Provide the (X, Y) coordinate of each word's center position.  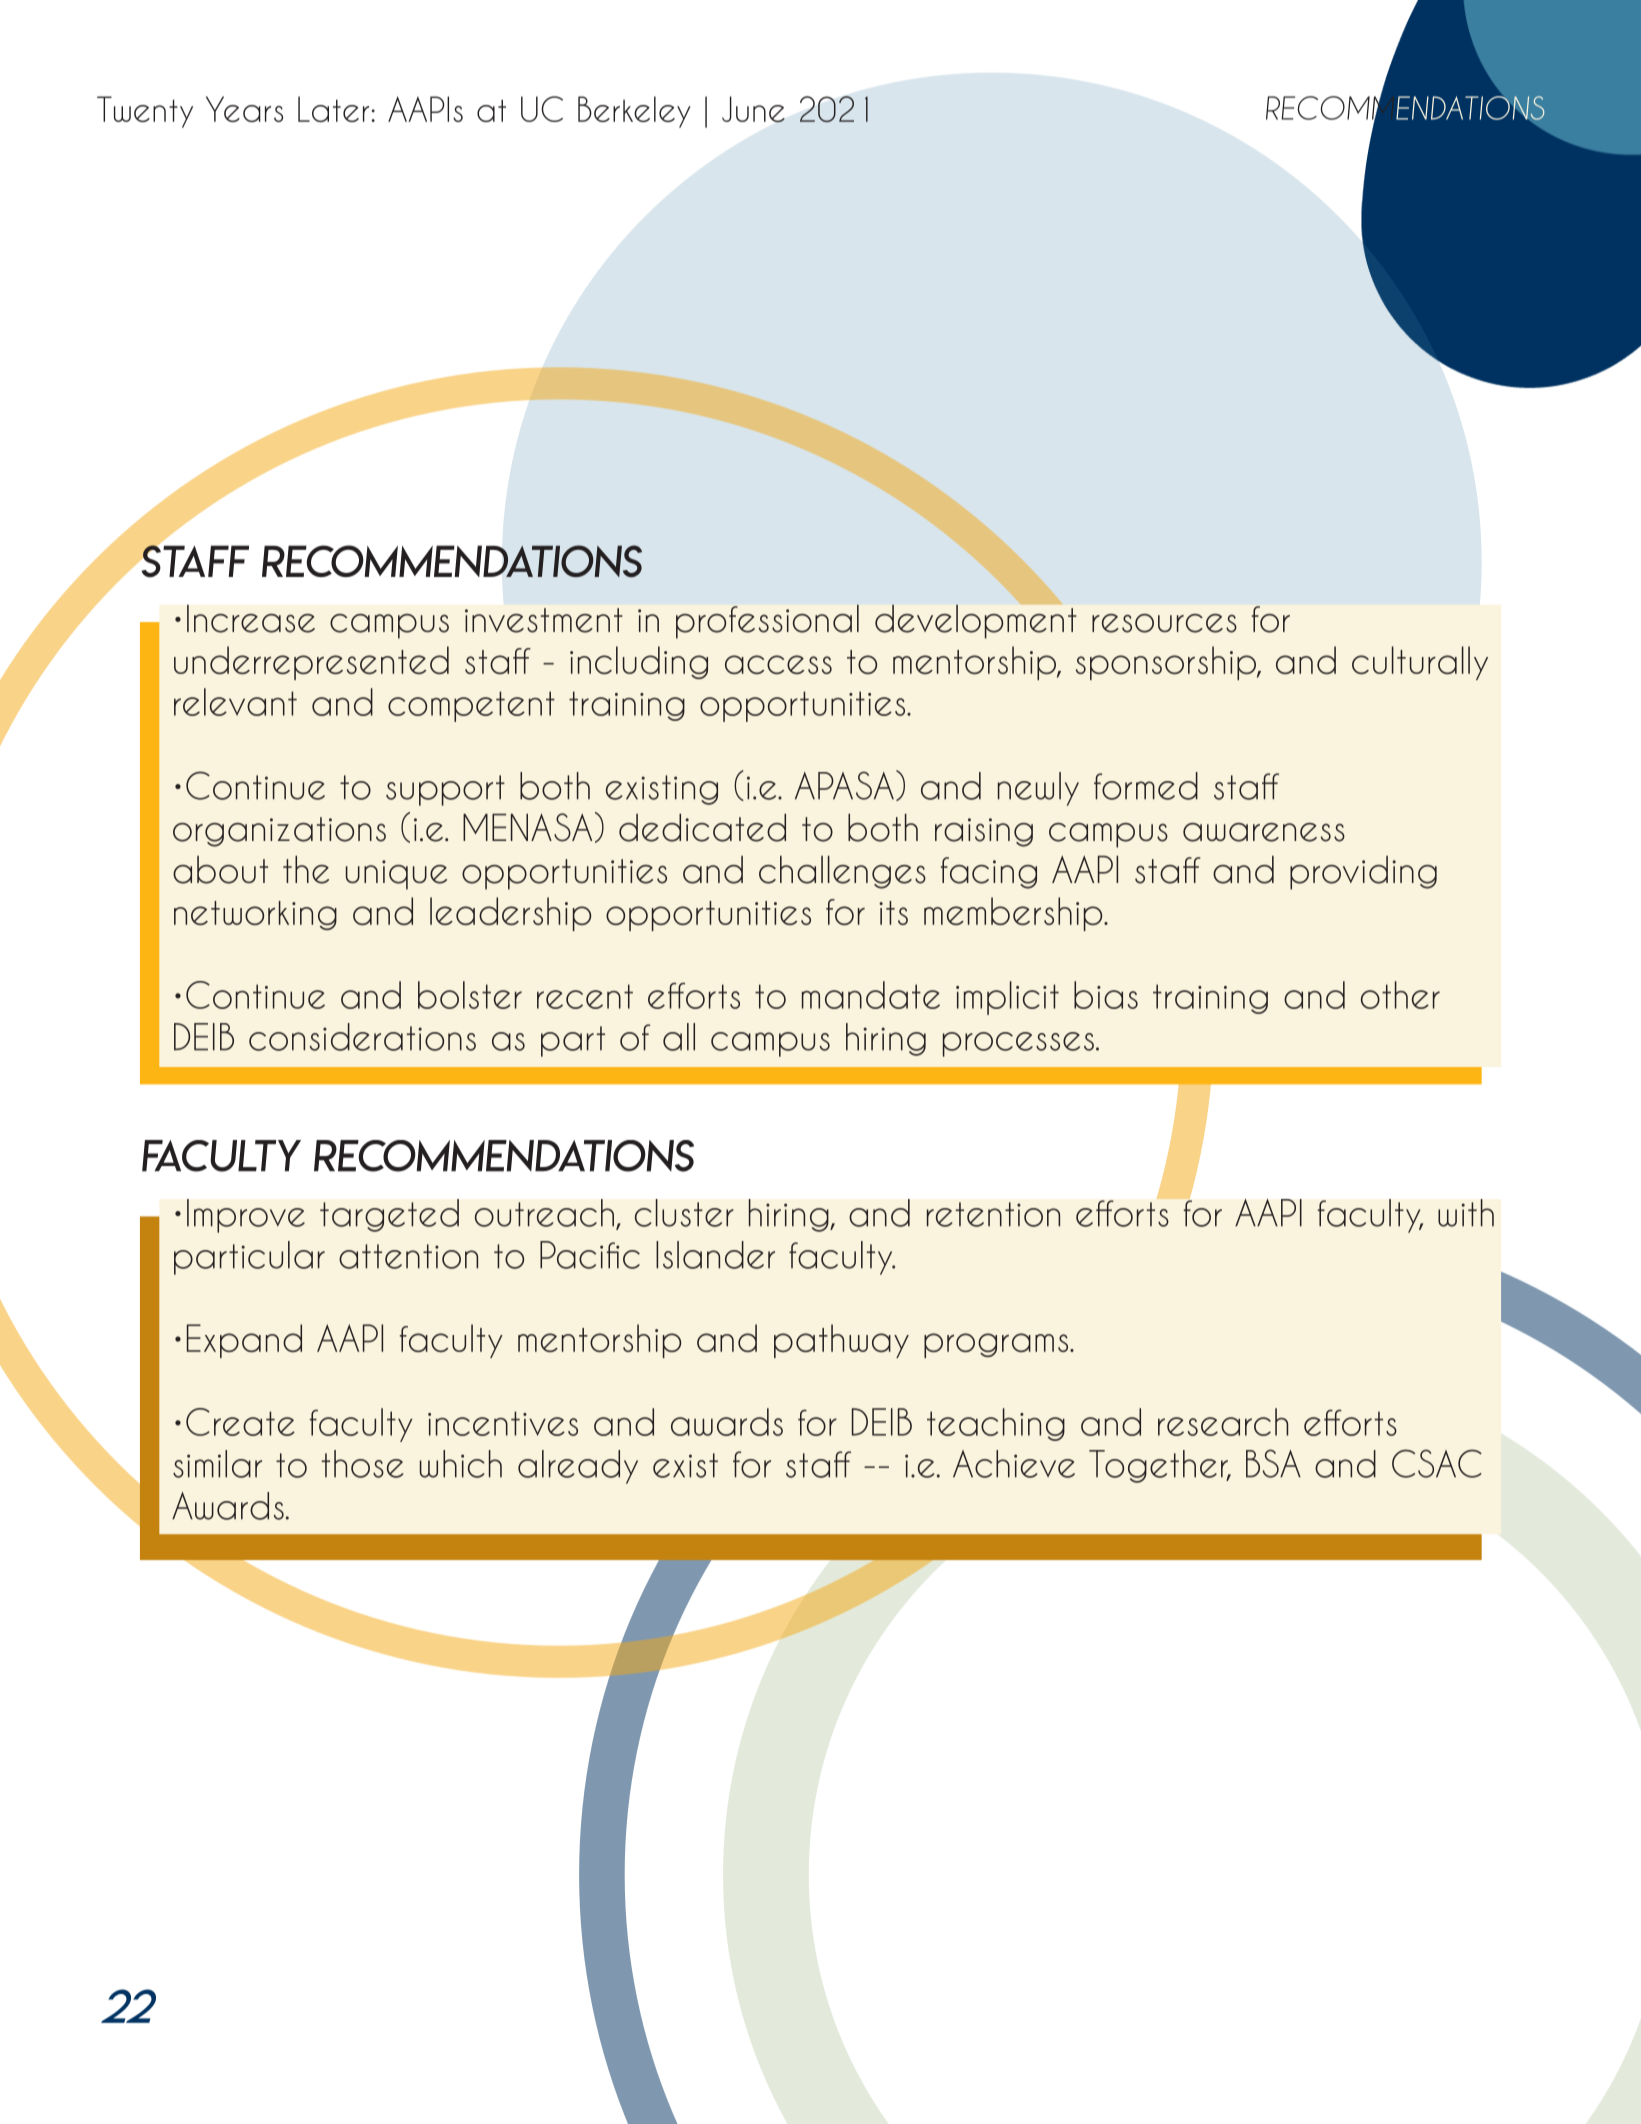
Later (335, 109)
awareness (1264, 832)
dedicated (702, 827)
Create (240, 1422)
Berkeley (634, 112)
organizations (279, 832)
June (753, 109)
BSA (1273, 1463)
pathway (841, 1341)
